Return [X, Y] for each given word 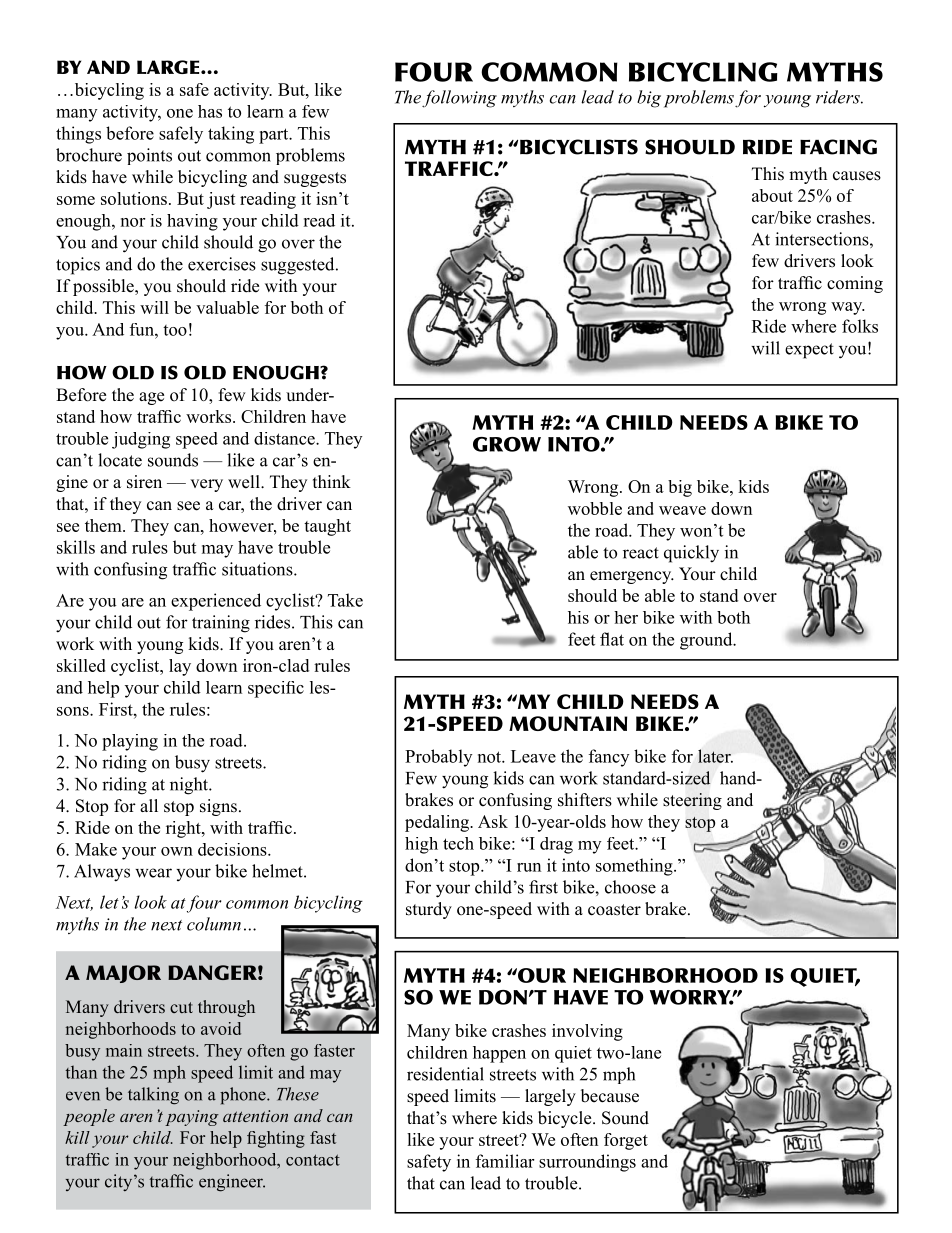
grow [507, 444]
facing [838, 147]
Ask [493, 821]
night [190, 786]
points [149, 156]
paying [192, 1118]
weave [682, 510]
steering [692, 801]
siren [144, 482]
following [459, 99]
